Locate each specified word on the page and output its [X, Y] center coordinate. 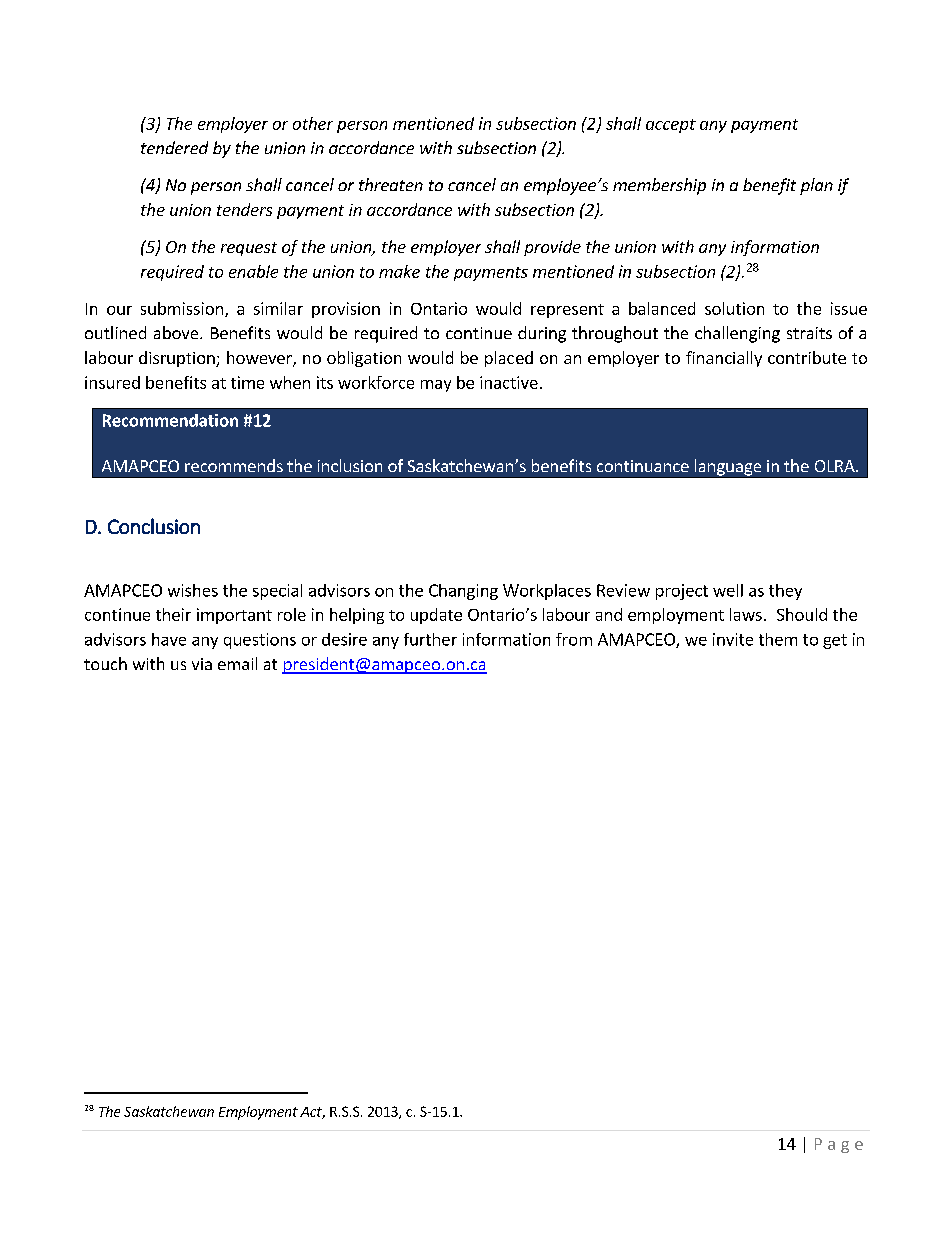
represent [567, 311]
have [169, 639]
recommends [234, 465]
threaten [391, 184]
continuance [643, 466]
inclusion [350, 465]
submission [182, 308]
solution [734, 308]
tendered [174, 147]
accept [671, 126]
